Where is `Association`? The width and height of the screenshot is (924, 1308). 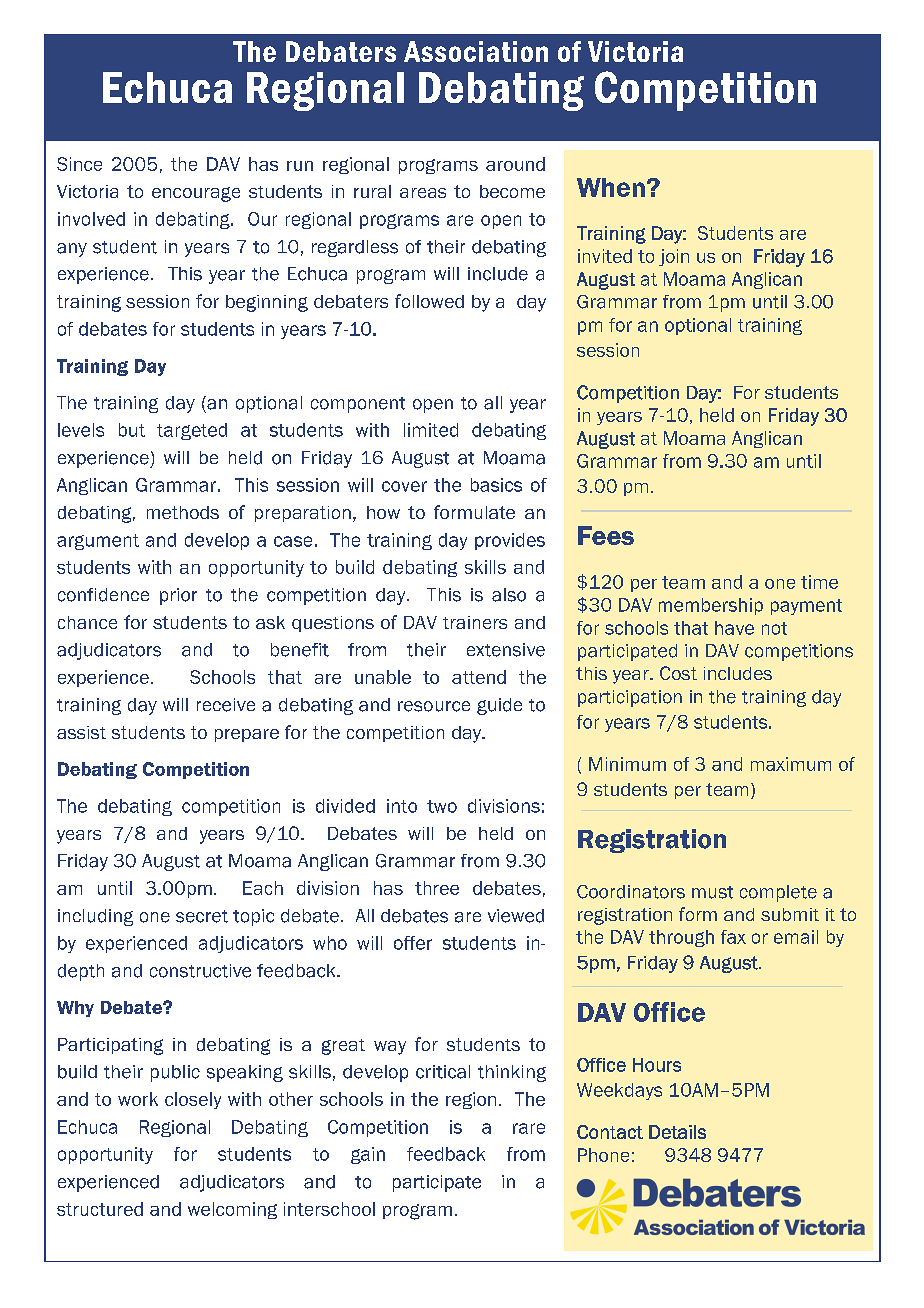 Association is located at coordinates (476, 51).
